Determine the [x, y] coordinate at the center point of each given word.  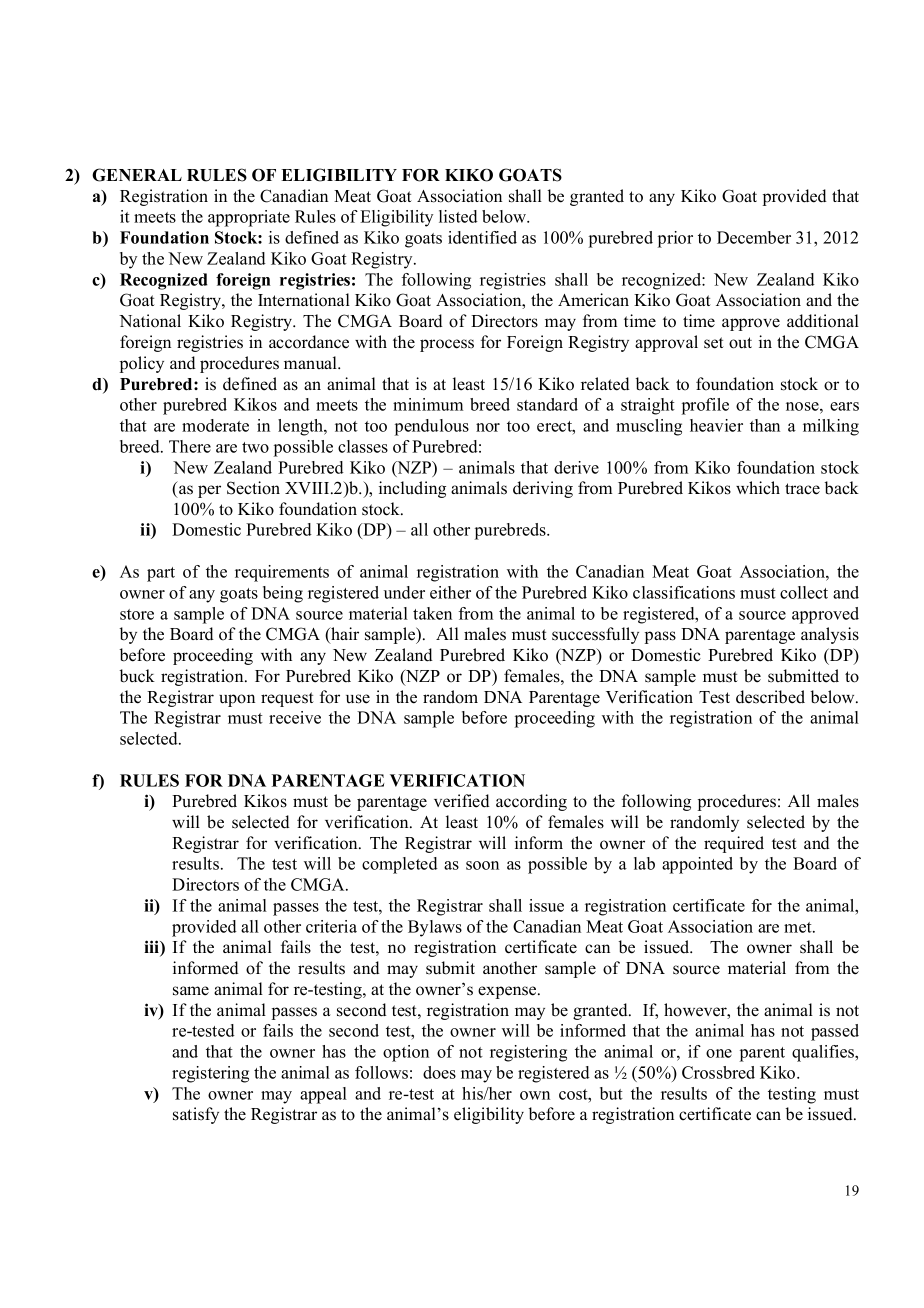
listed [458, 216]
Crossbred [718, 1072]
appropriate [249, 218]
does [439, 1072]
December [754, 237]
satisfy [196, 1115]
